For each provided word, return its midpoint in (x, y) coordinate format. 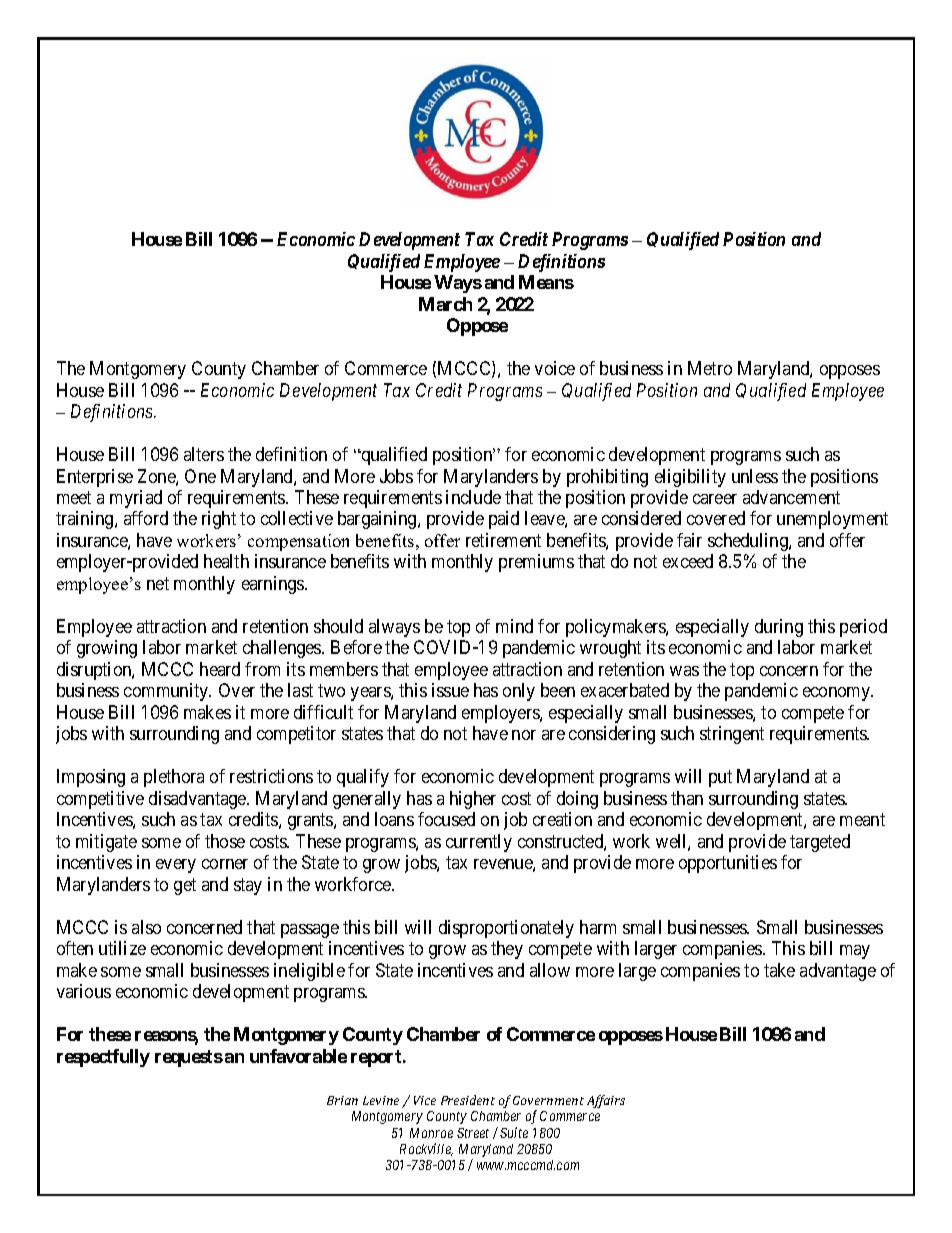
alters (204, 454)
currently (479, 843)
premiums (536, 563)
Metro (710, 368)
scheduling (749, 542)
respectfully (103, 1058)
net (158, 583)
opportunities (728, 864)
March (445, 304)
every (176, 866)
